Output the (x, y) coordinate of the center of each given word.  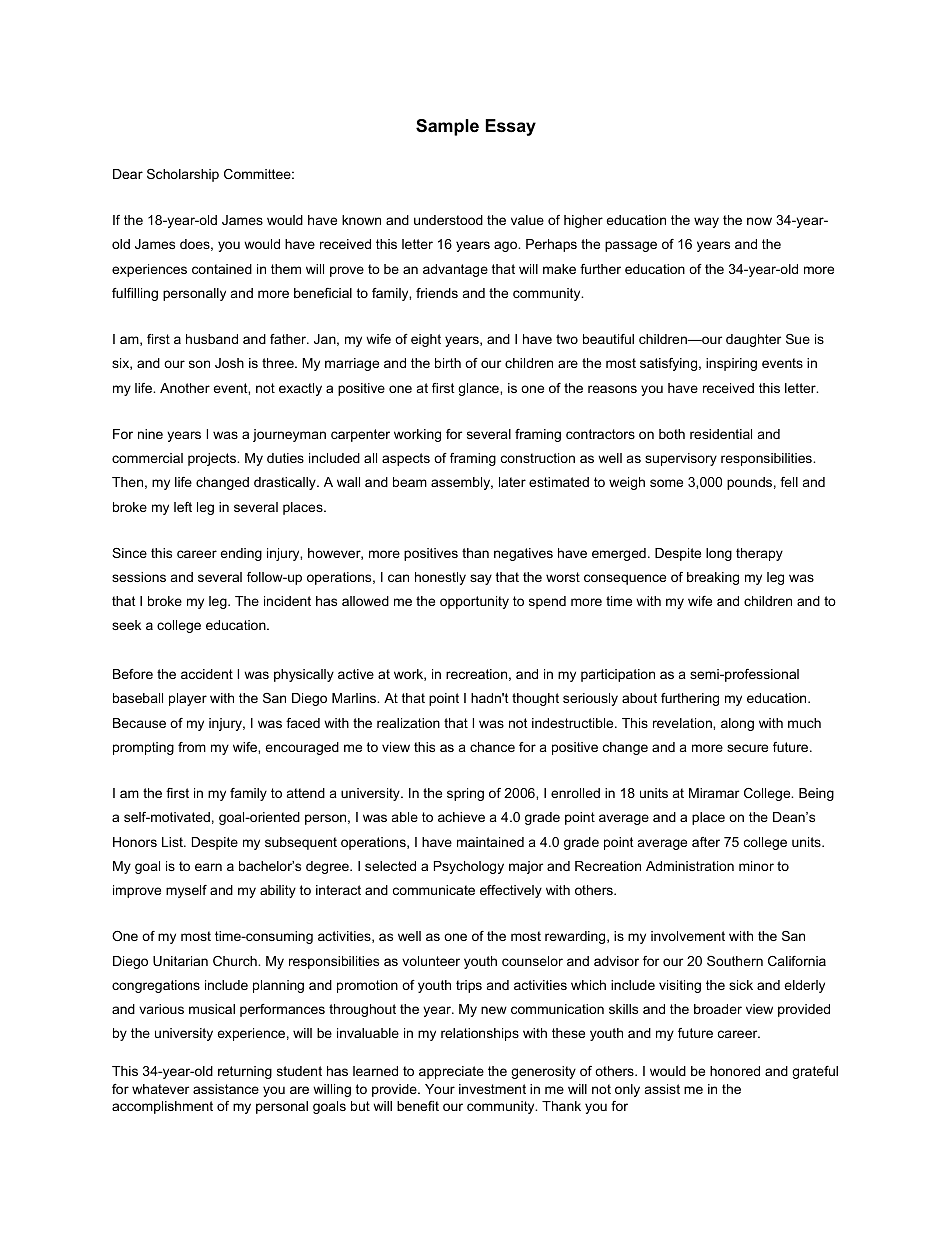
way (706, 222)
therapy (759, 554)
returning (245, 1072)
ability (278, 891)
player (188, 699)
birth (448, 363)
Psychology (469, 867)
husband (212, 339)
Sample (447, 127)
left (183, 507)
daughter (753, 340)
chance (492, 747)
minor (756, 866)
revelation (683, 723)
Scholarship (183, 175)
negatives (523, 554)
